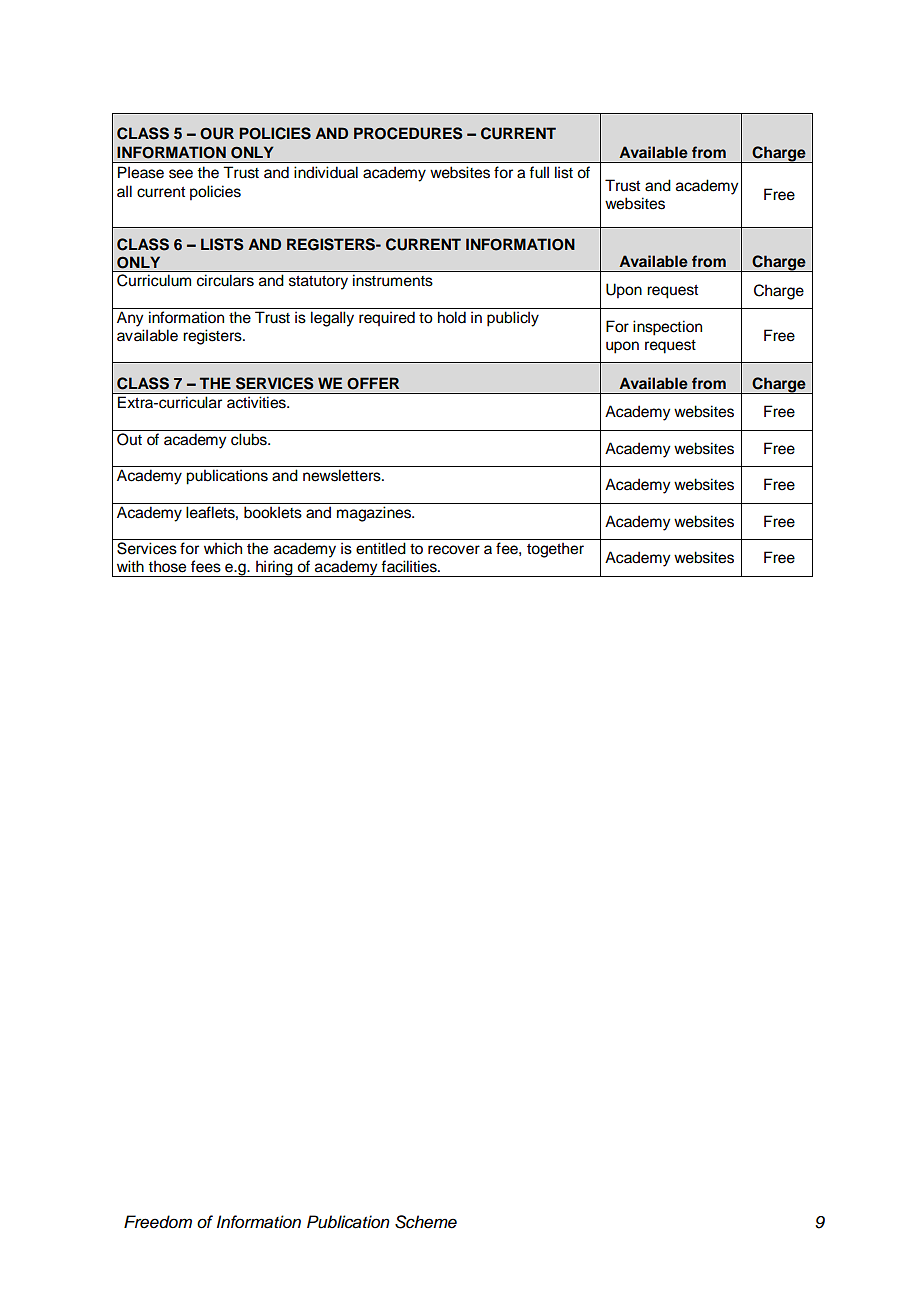 This screenshot has width=924, height=1308. Describe the element at coordinates (426, 1222) in the screenshot. I see `Scheme` at that location.
